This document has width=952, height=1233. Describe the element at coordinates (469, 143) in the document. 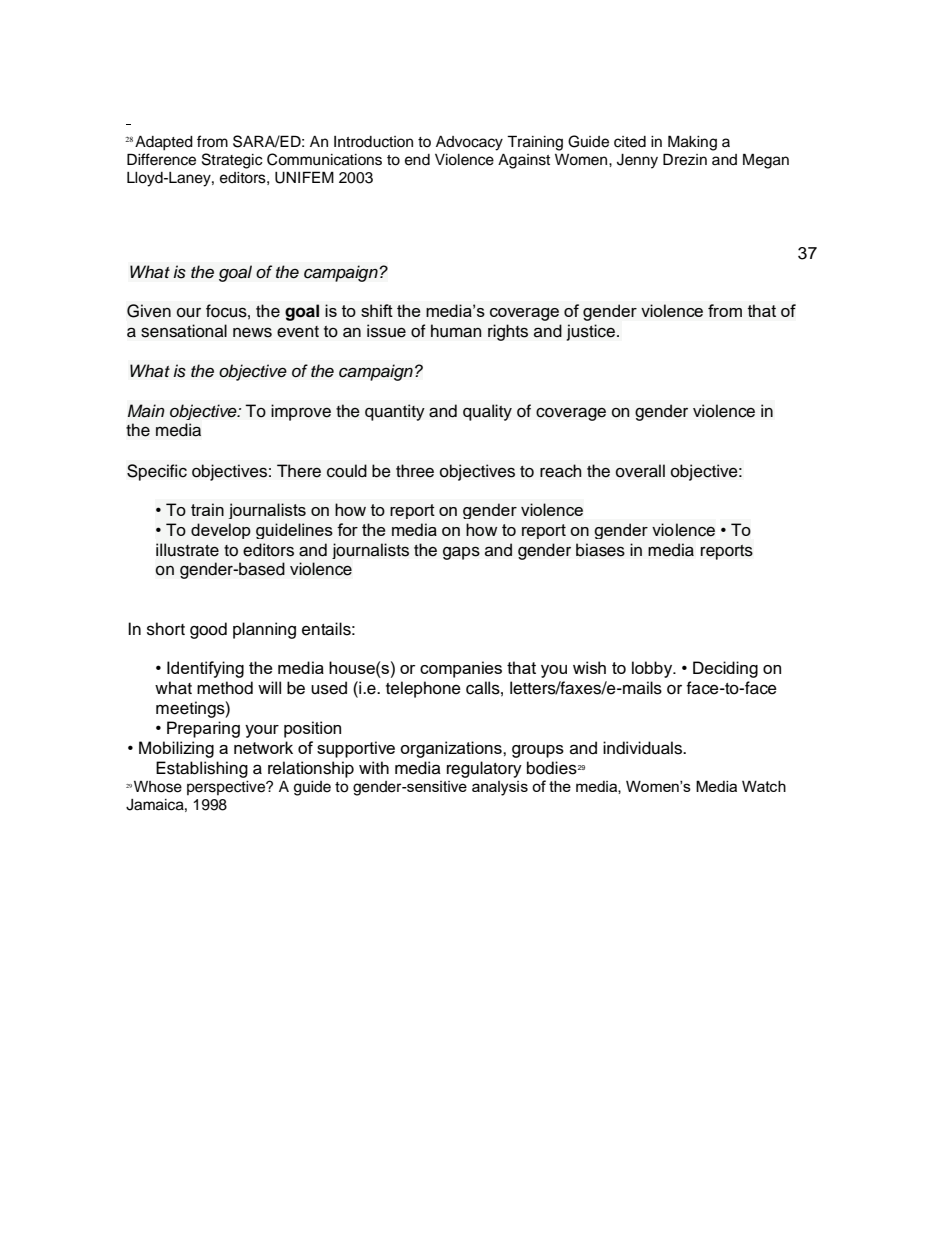

I see `Advocacy` at that location.
